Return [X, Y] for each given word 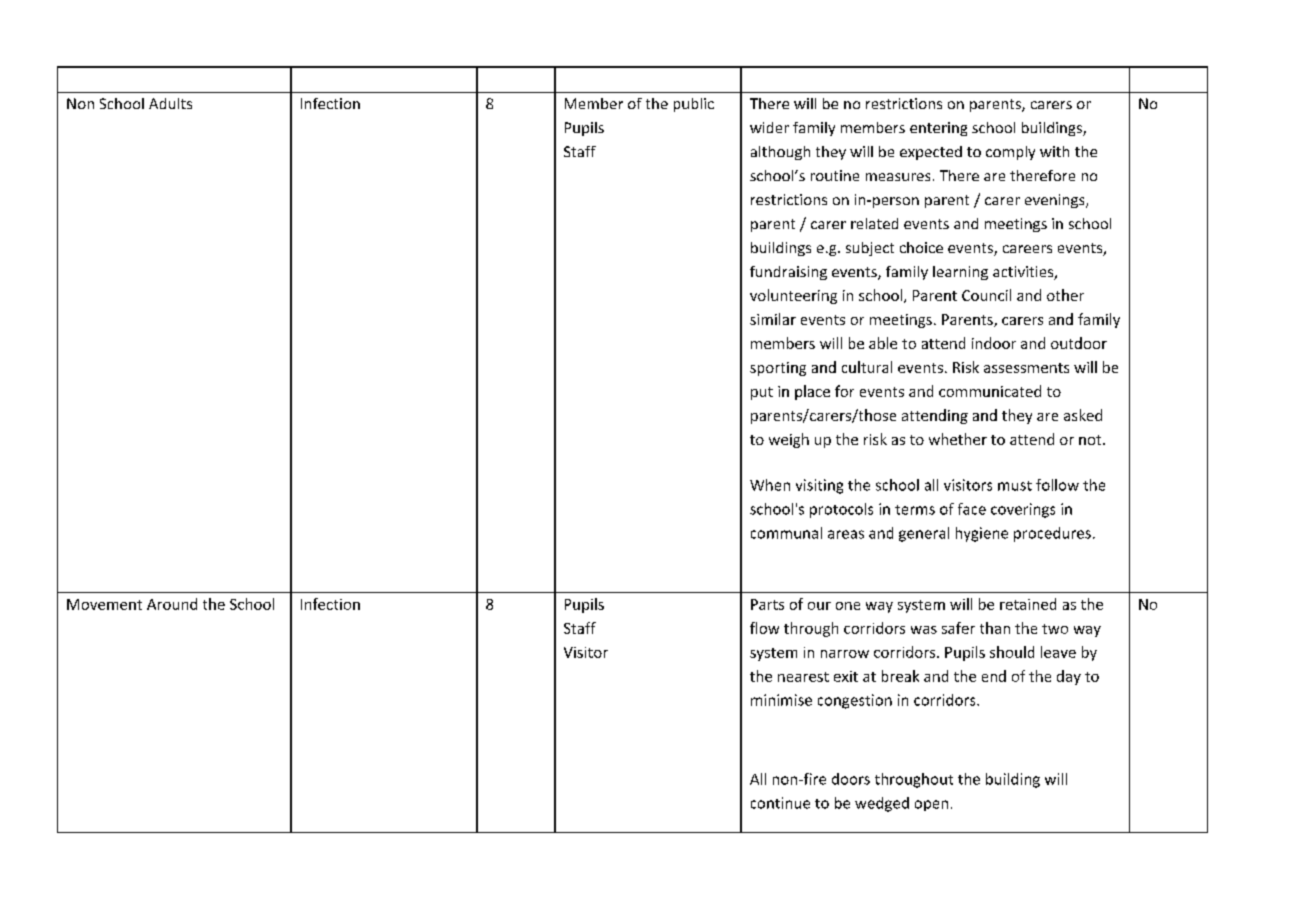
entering [938, 129]
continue [780, 803]
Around [172, 604]
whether [958, 439]
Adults [170, 103]
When [770, 485]
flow [764, 628]
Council [986, 295]
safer [958, 628]
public [694, 105]
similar [773, 319]
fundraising [788, 273]
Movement [104, 604]
